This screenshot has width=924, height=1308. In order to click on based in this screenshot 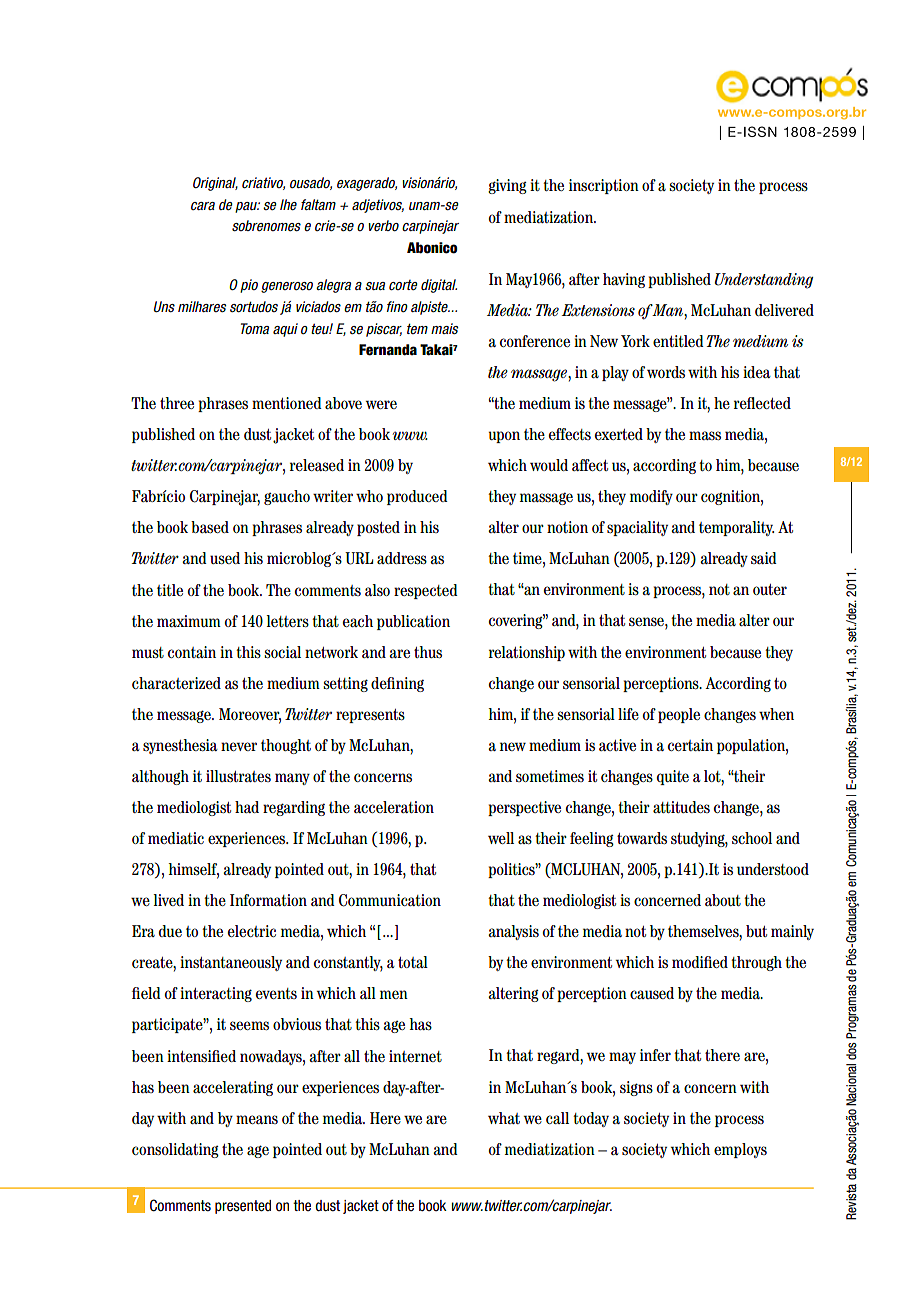, I will do `click(210, 527)`.
